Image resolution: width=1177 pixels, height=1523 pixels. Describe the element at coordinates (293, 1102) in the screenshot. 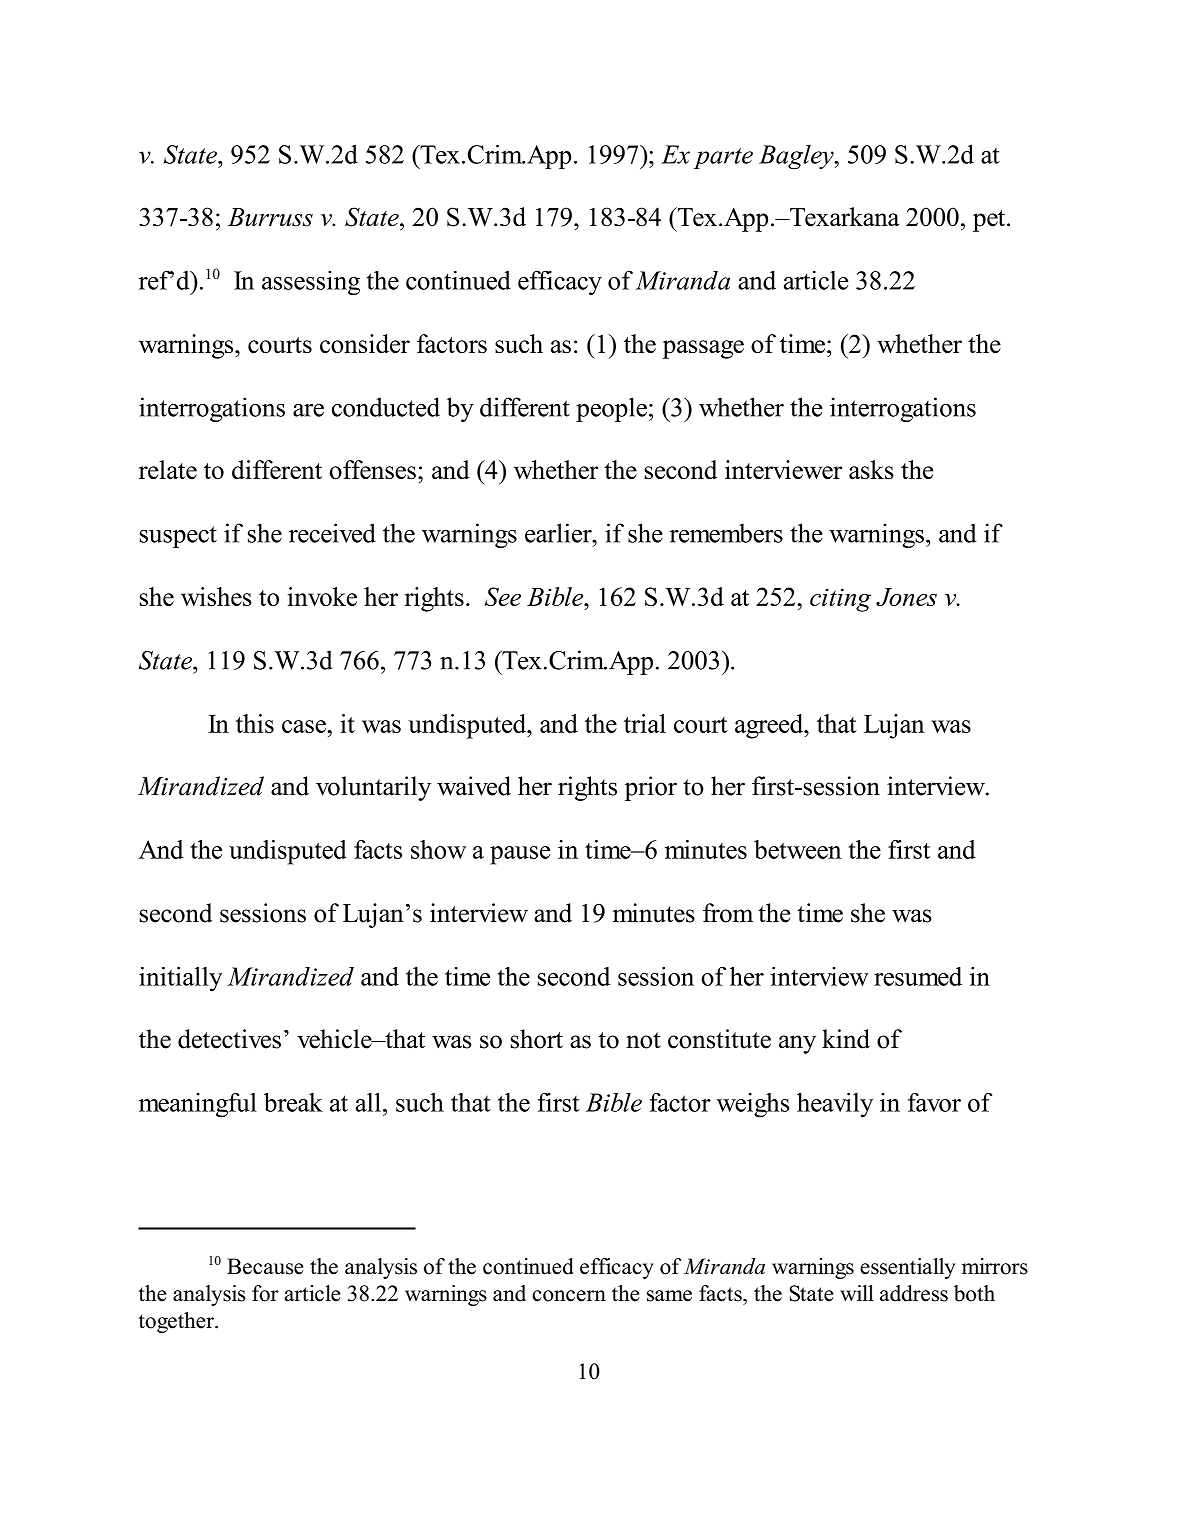

I see `break` at that location.
